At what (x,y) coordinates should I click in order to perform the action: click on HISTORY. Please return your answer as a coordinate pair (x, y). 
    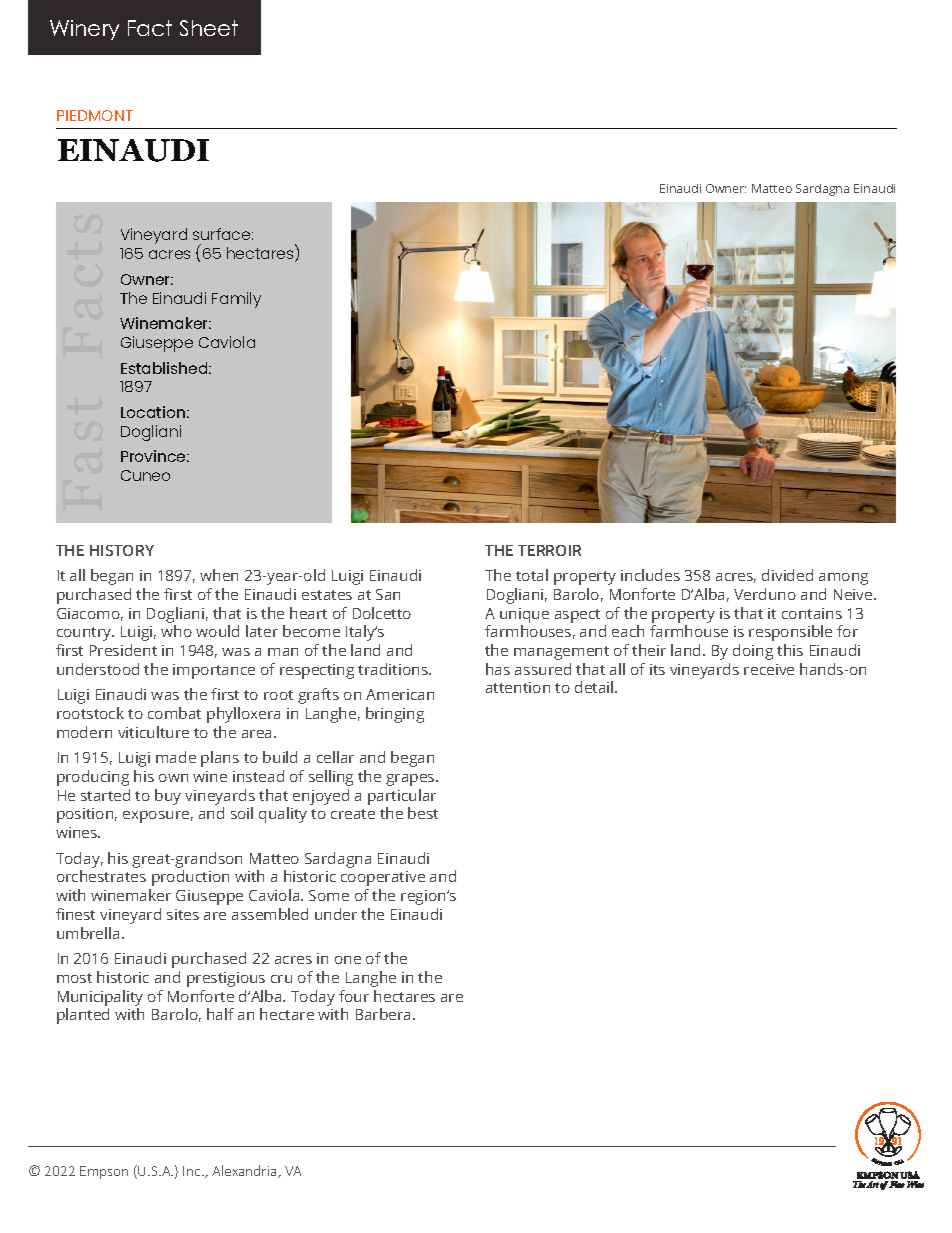
    Looking at the image, I should click on (122, 550).
